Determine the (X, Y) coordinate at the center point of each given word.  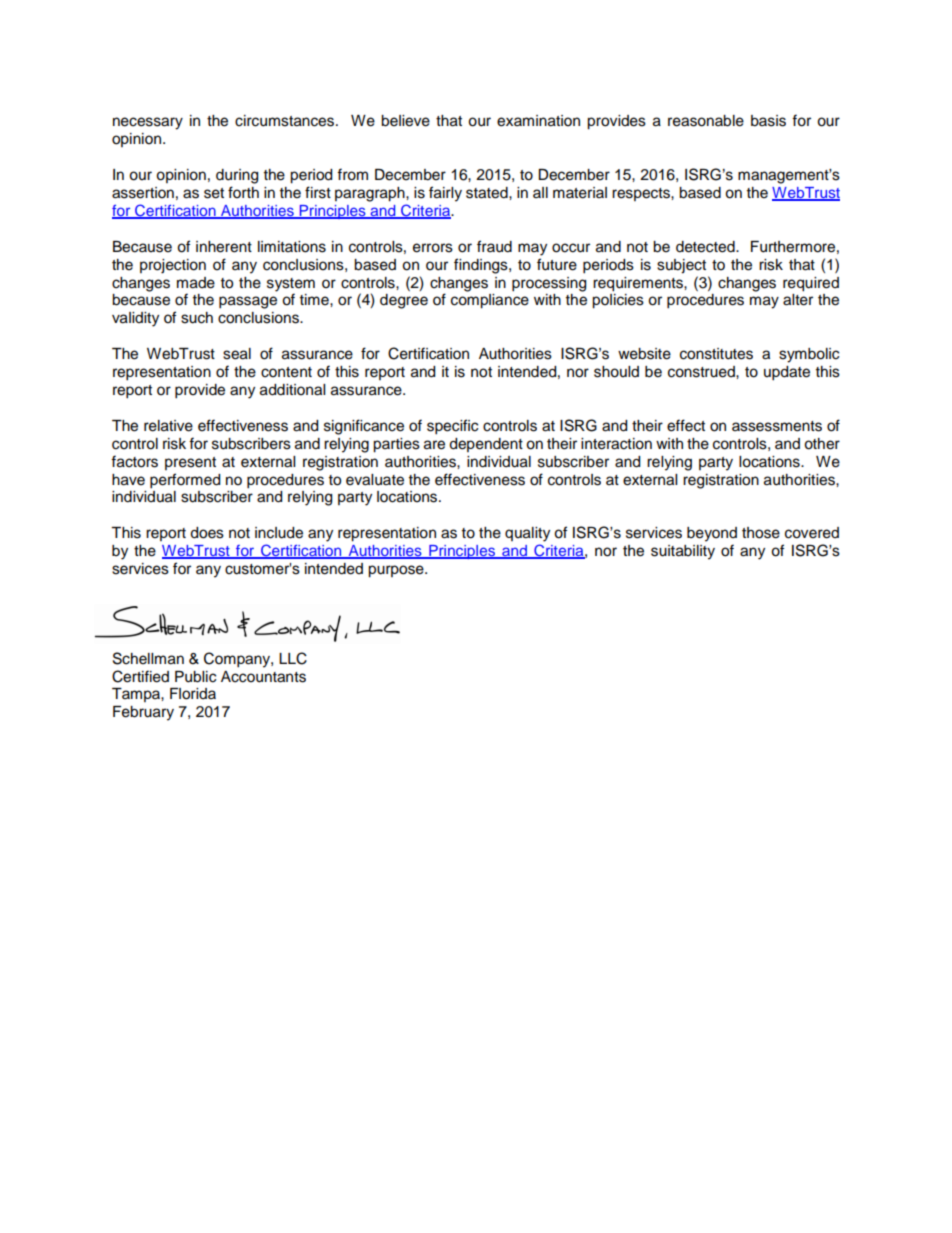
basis (768, 121)
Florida (193, 694)
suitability (683, 552)
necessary (148, 123)
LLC (293, 658)
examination (538, 121)
